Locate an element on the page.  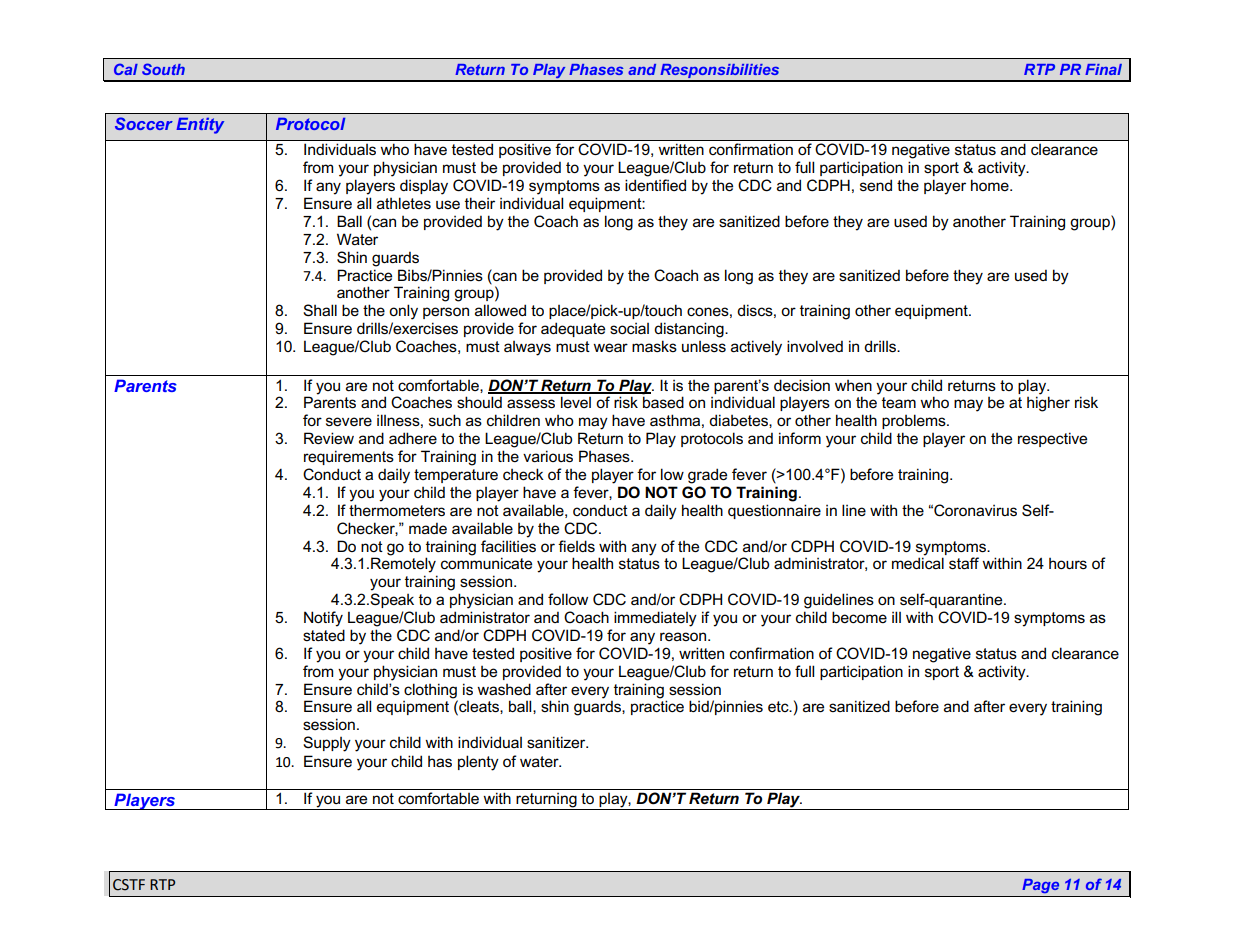
Responsibilities is located at coordinates (720, 72).
